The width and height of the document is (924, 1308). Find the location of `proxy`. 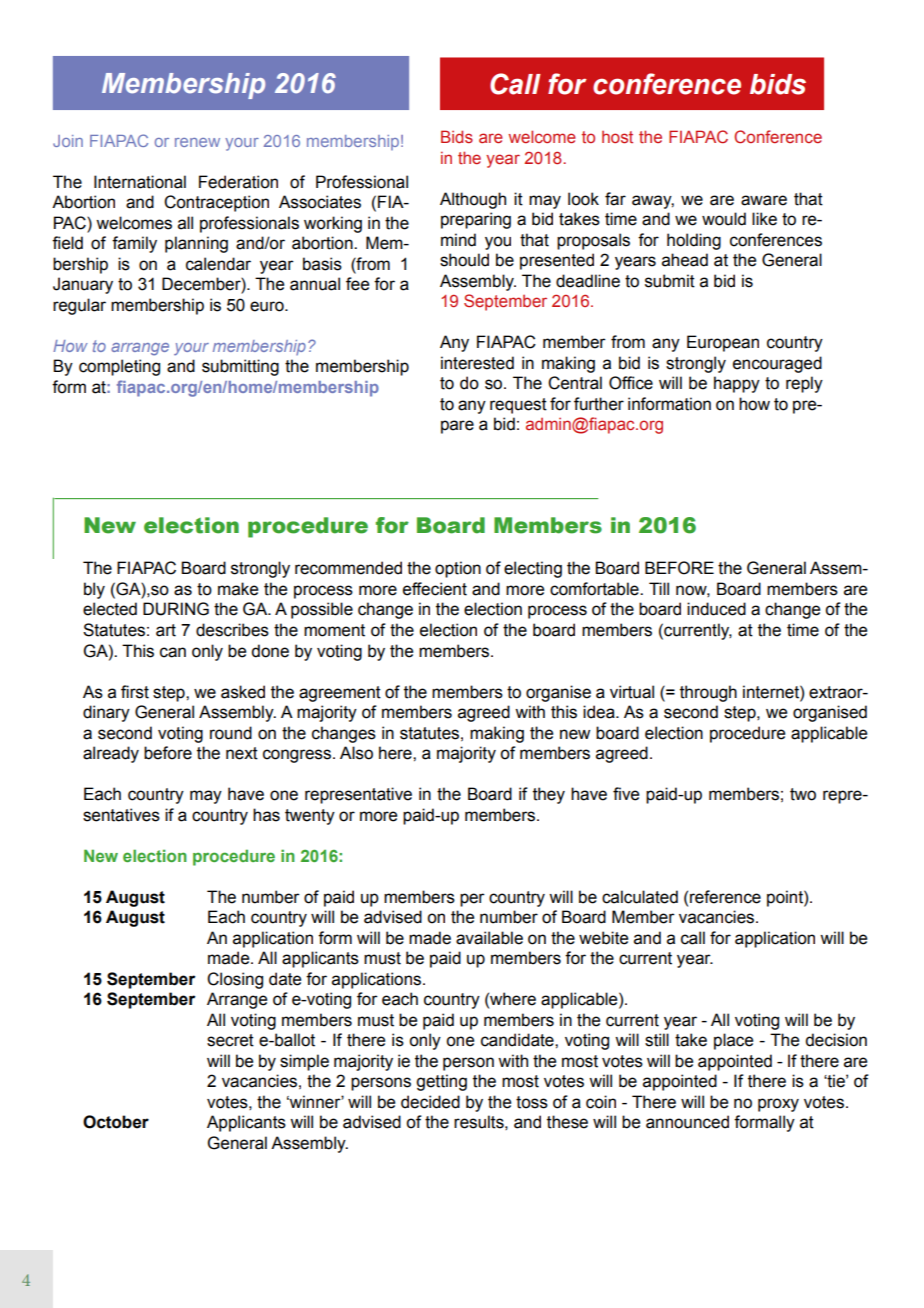

proxy is located at coordinates (778, 1105).
